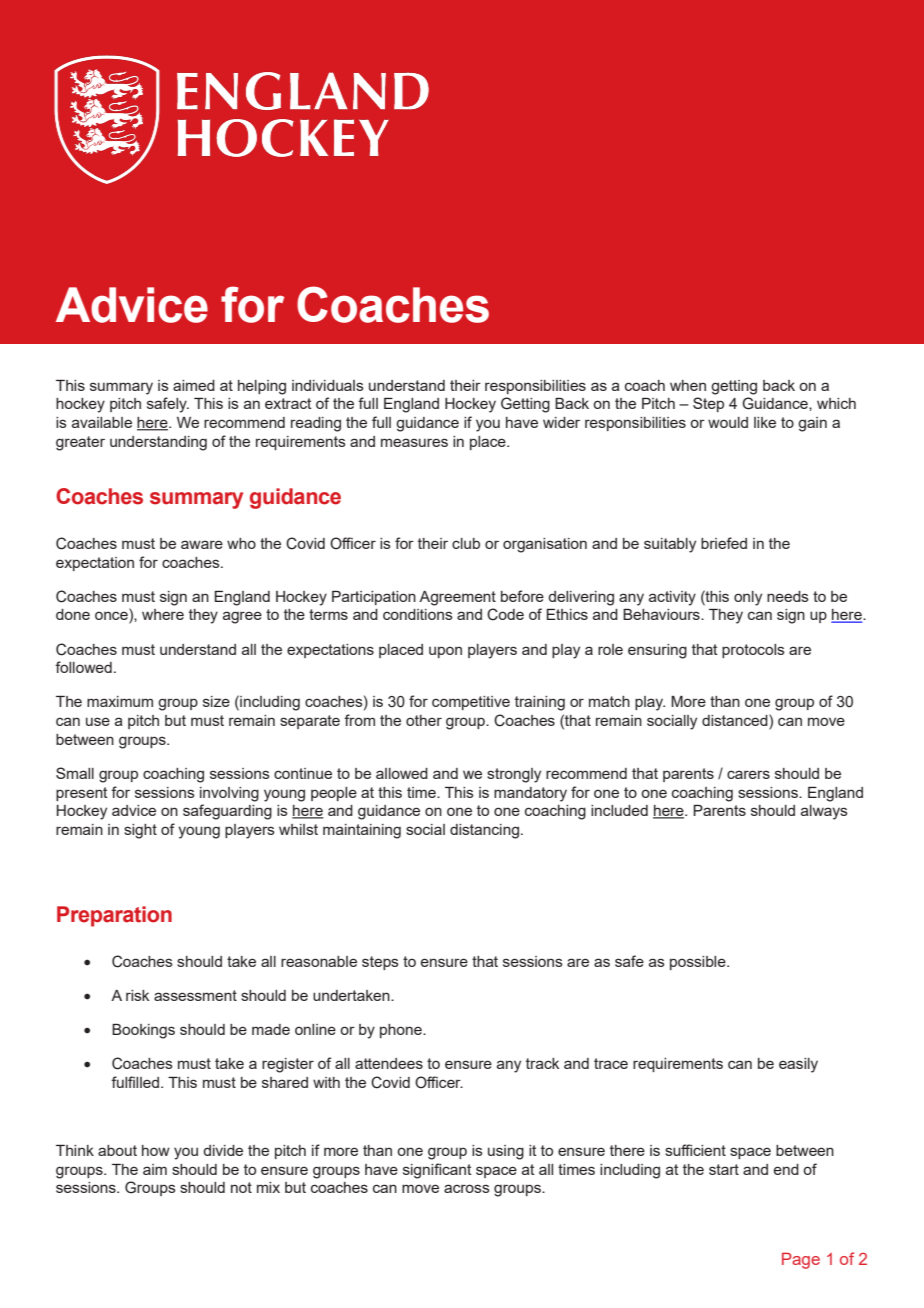 The height and width of the image is (1308, 924). What do you see at coordinates (484, 831) in the image?
I see `distancing` at bounding box center [484, 831].
